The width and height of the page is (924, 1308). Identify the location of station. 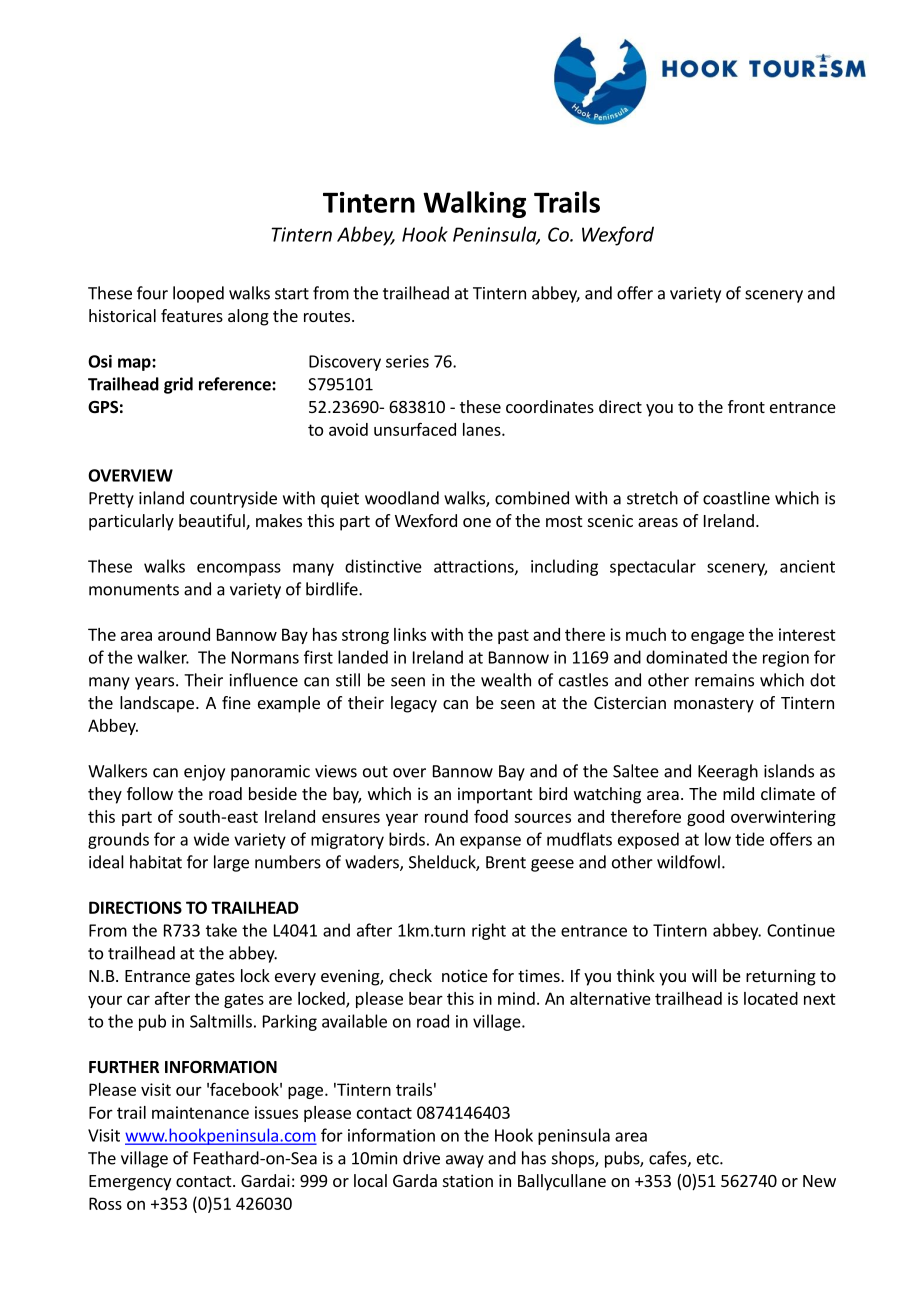
(468, 1180).
